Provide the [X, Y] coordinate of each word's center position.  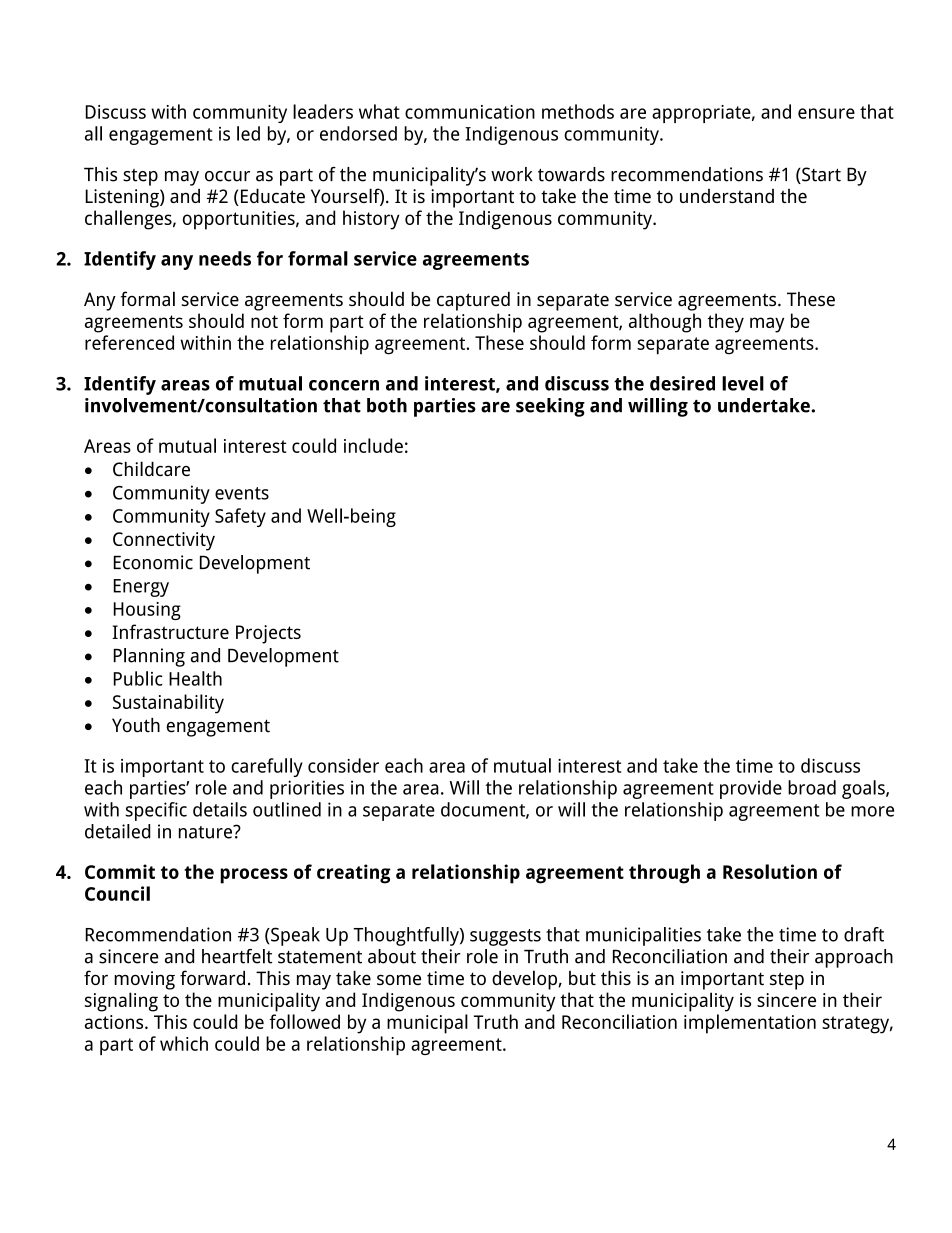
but [582, 978]
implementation [750, 1024]
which [184, 1043]
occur [227, 176]
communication [470, 112]
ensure [826, 113]
